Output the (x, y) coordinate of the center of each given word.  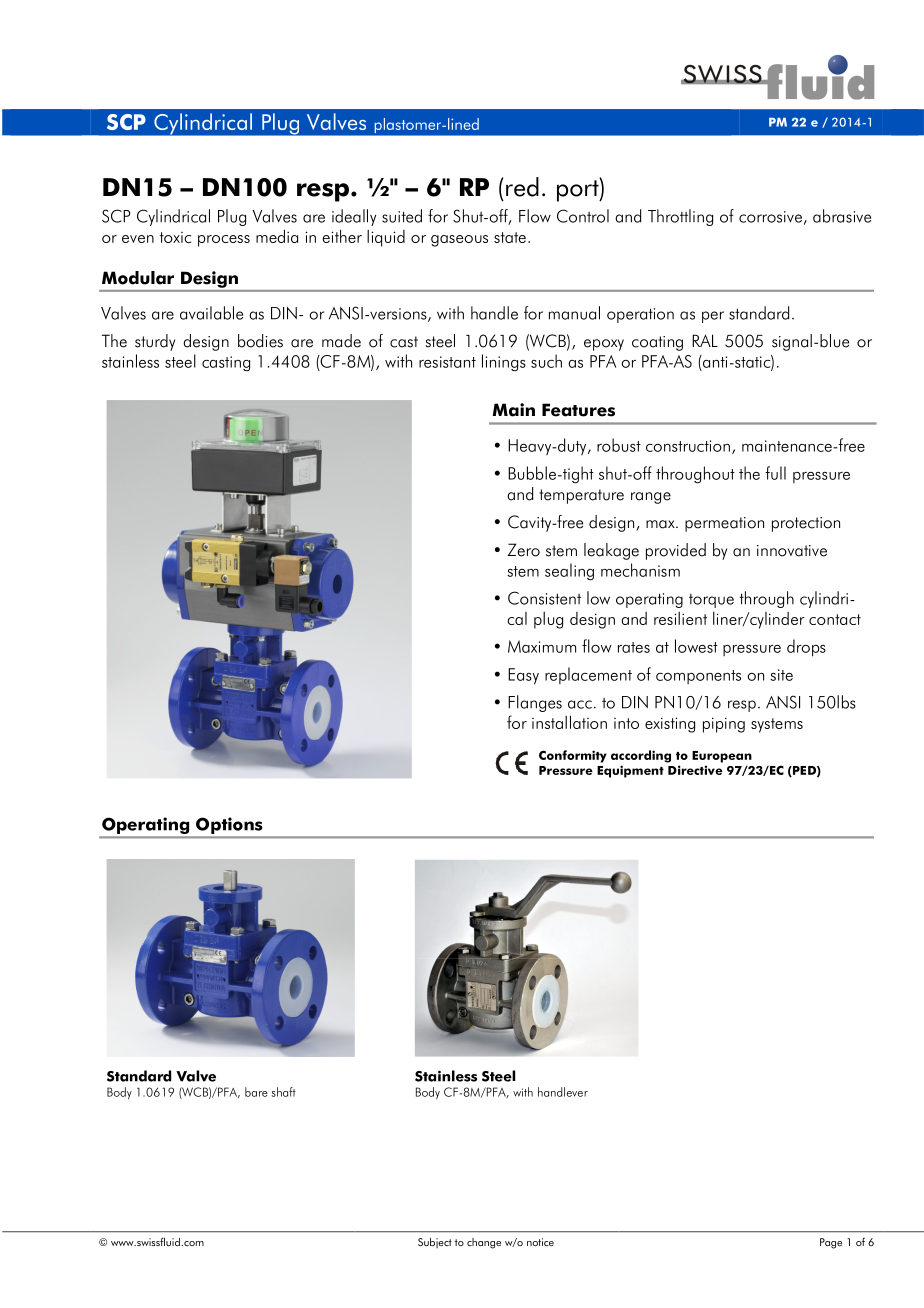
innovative (792, 551)
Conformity (573, 756)
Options (229, 825)
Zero (523, 550)
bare (256, 1092)
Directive (695, 770)
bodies (260, 341)
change (484, 1243)
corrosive (770, 217)
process (224, 241)
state (510, 237)
